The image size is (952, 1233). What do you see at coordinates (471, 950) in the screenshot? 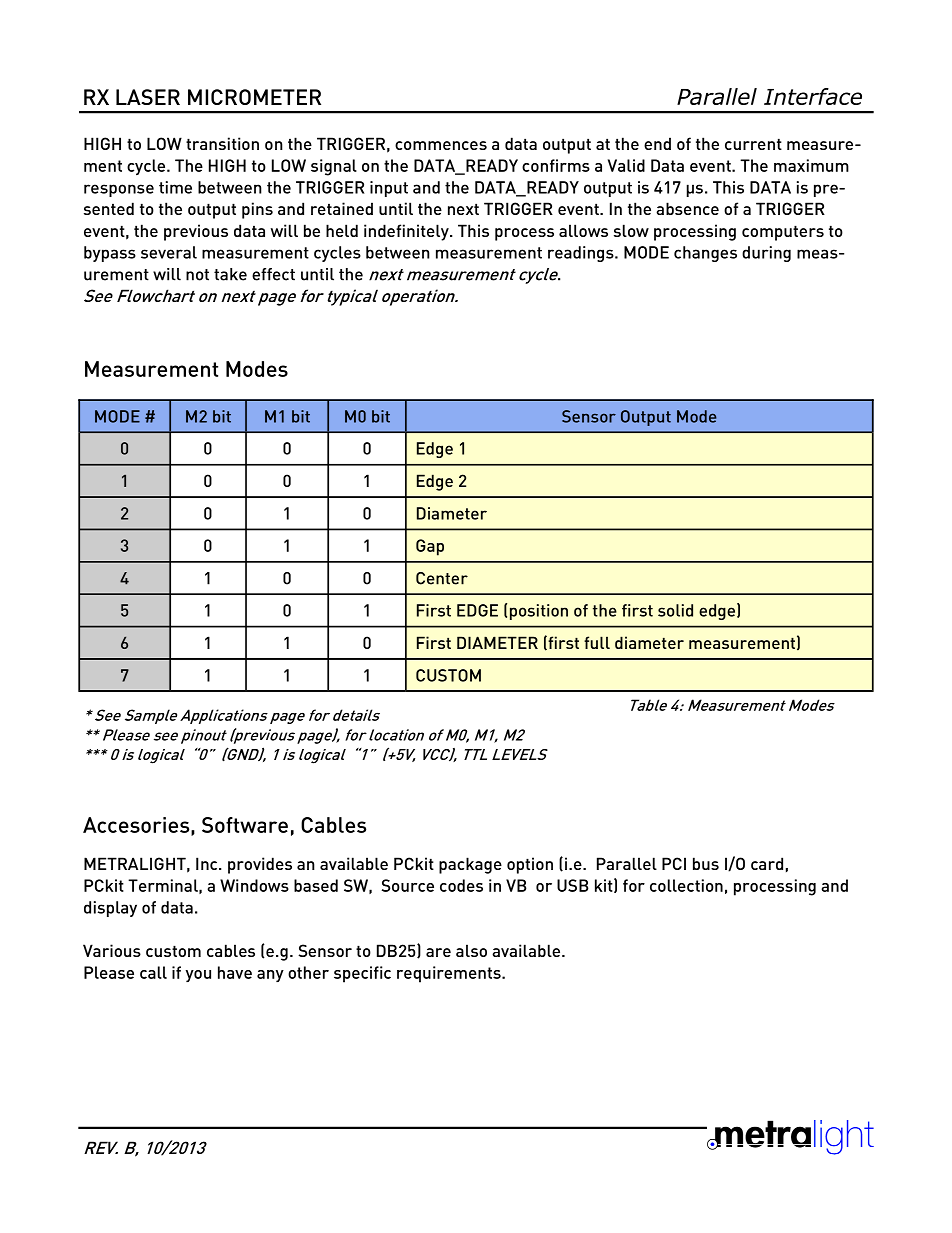
I see `also` at bounding box center [471, 950].
